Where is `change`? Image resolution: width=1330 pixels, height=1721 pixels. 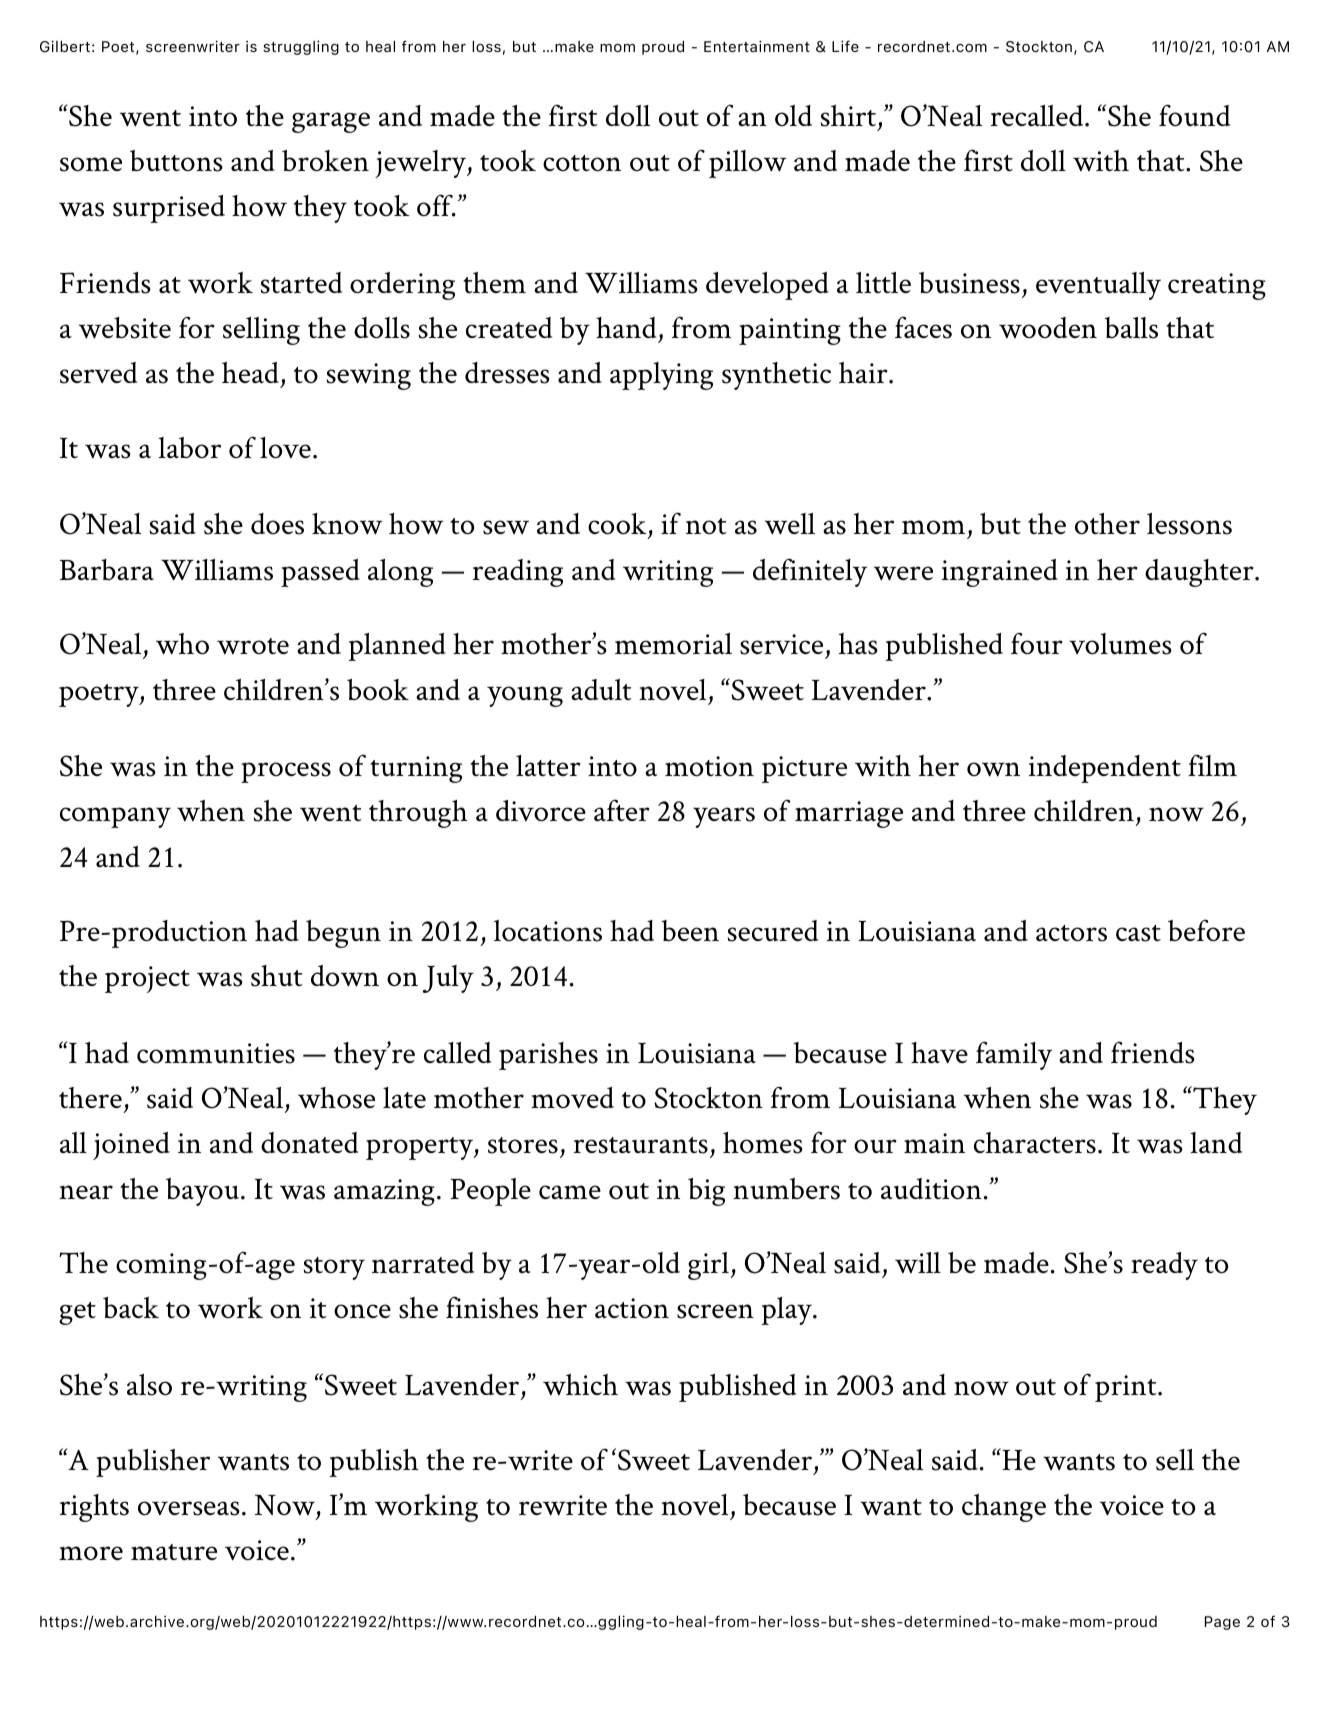 change is located at coordinates (1004, 1508).
